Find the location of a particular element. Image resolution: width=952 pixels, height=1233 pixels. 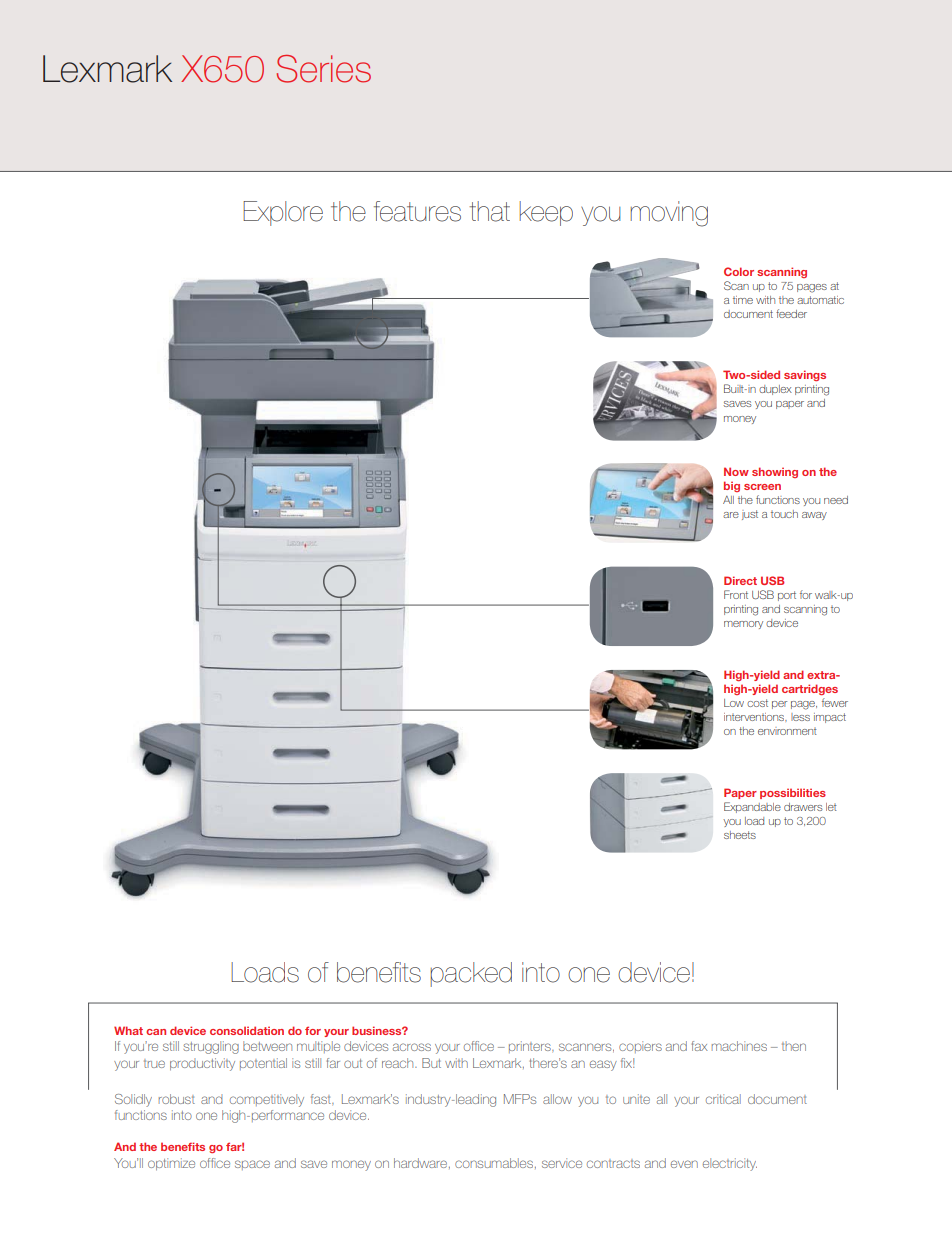

port is located at coordinates (787, 596).
